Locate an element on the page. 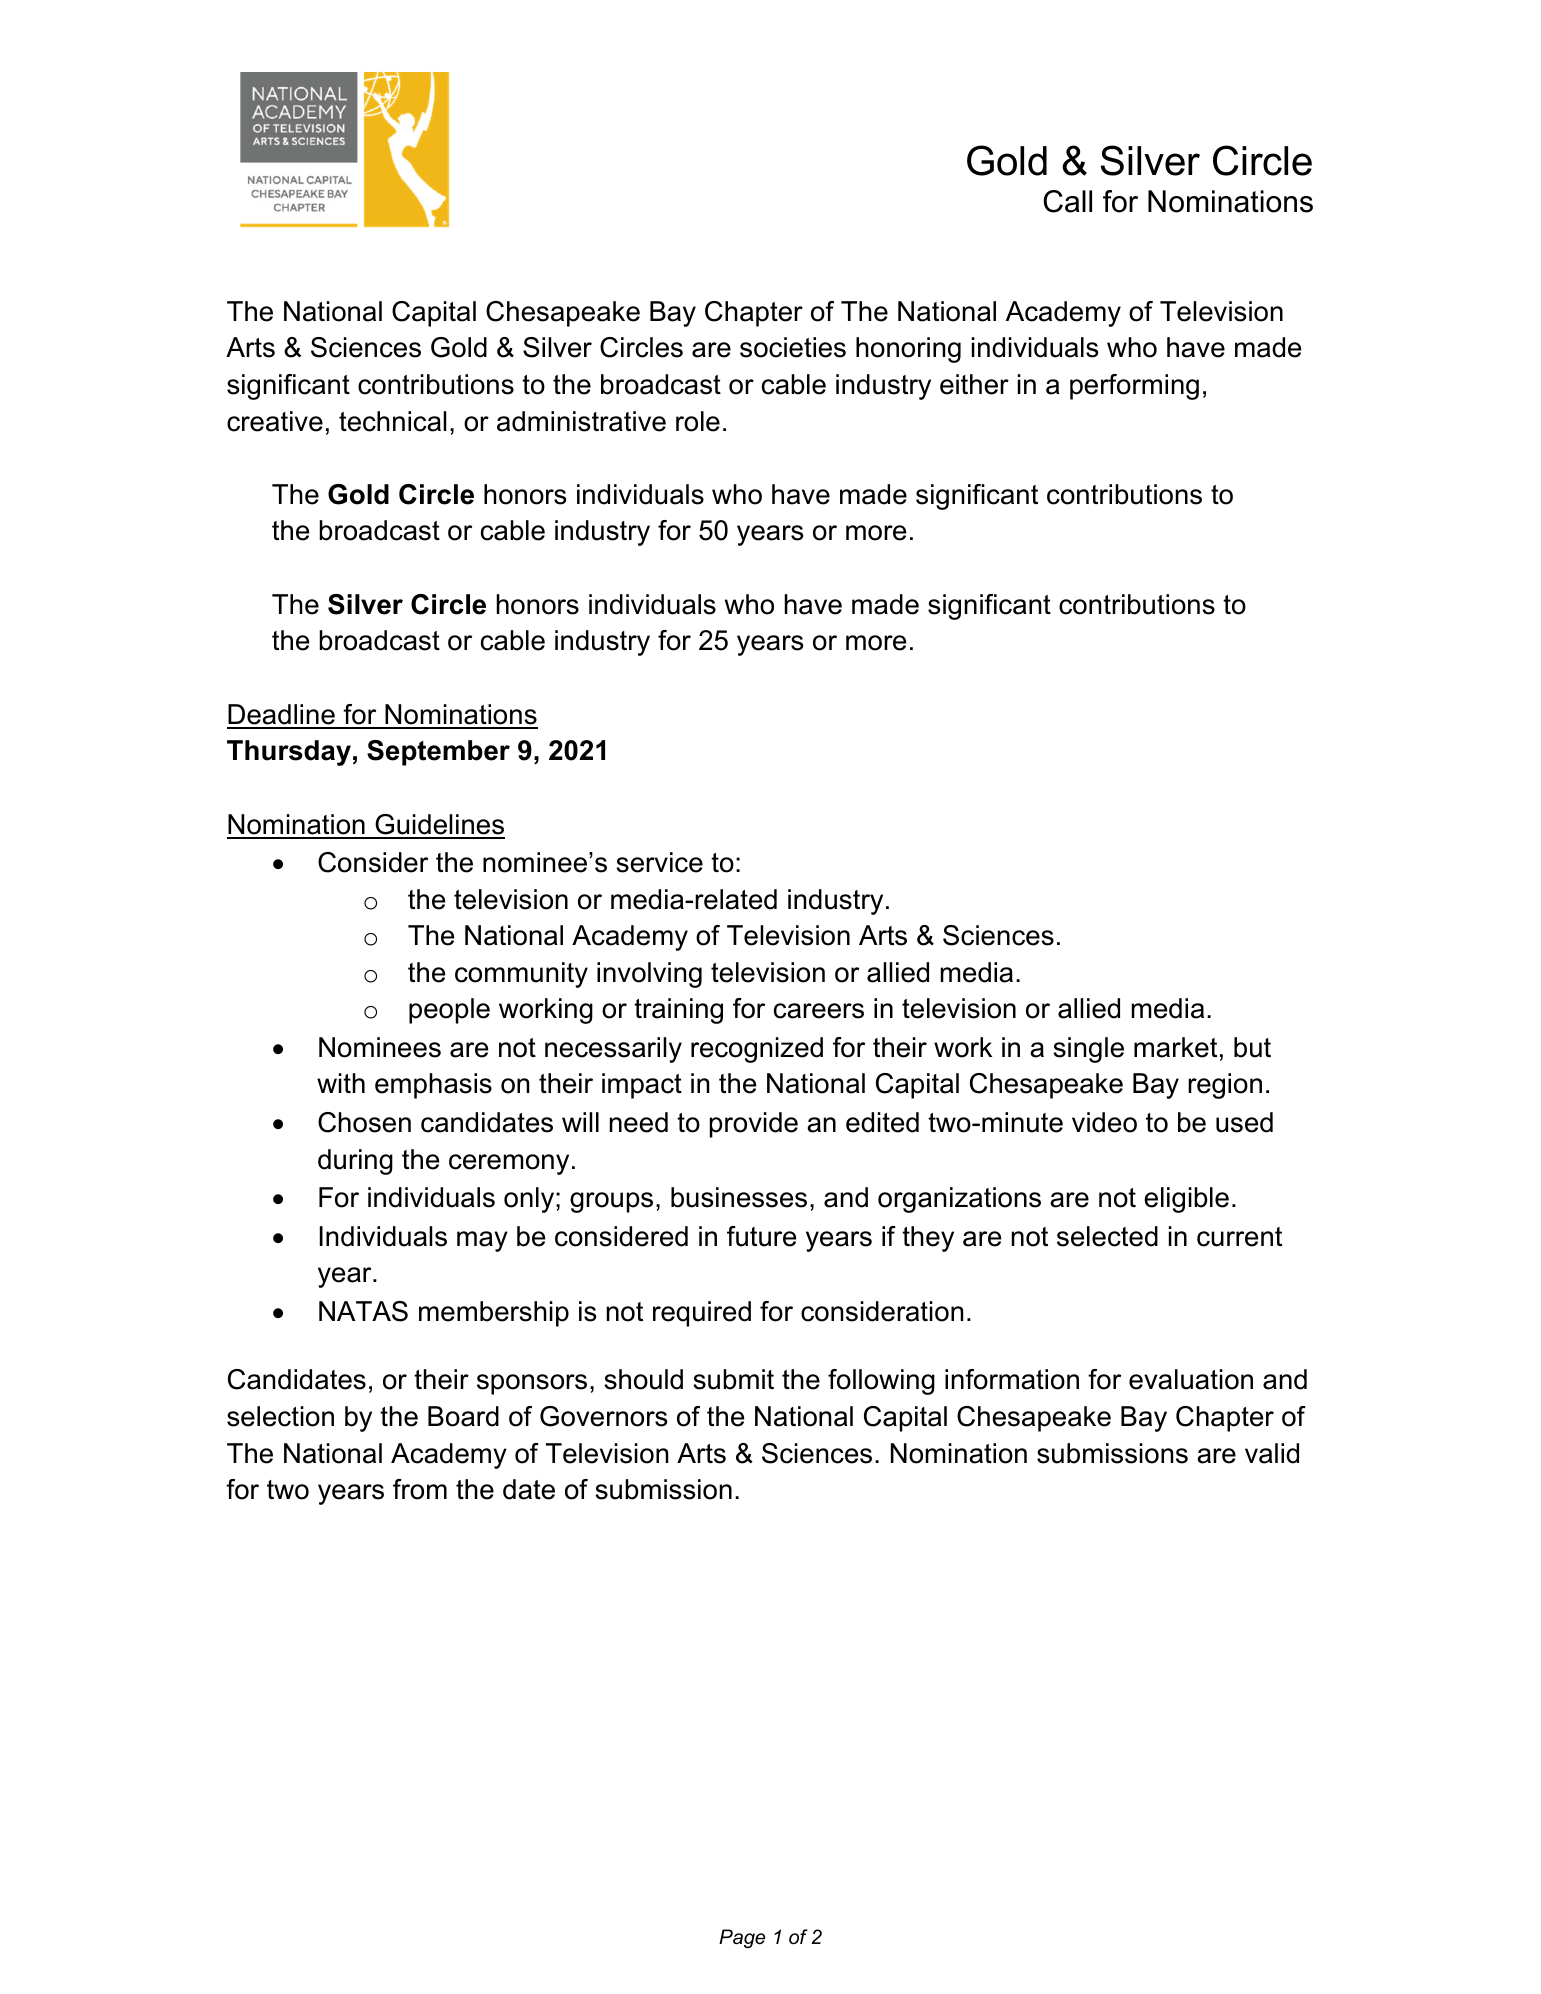 This page has height=1994, width=1541. evaluation is located at coordinates (1191, 1379).
